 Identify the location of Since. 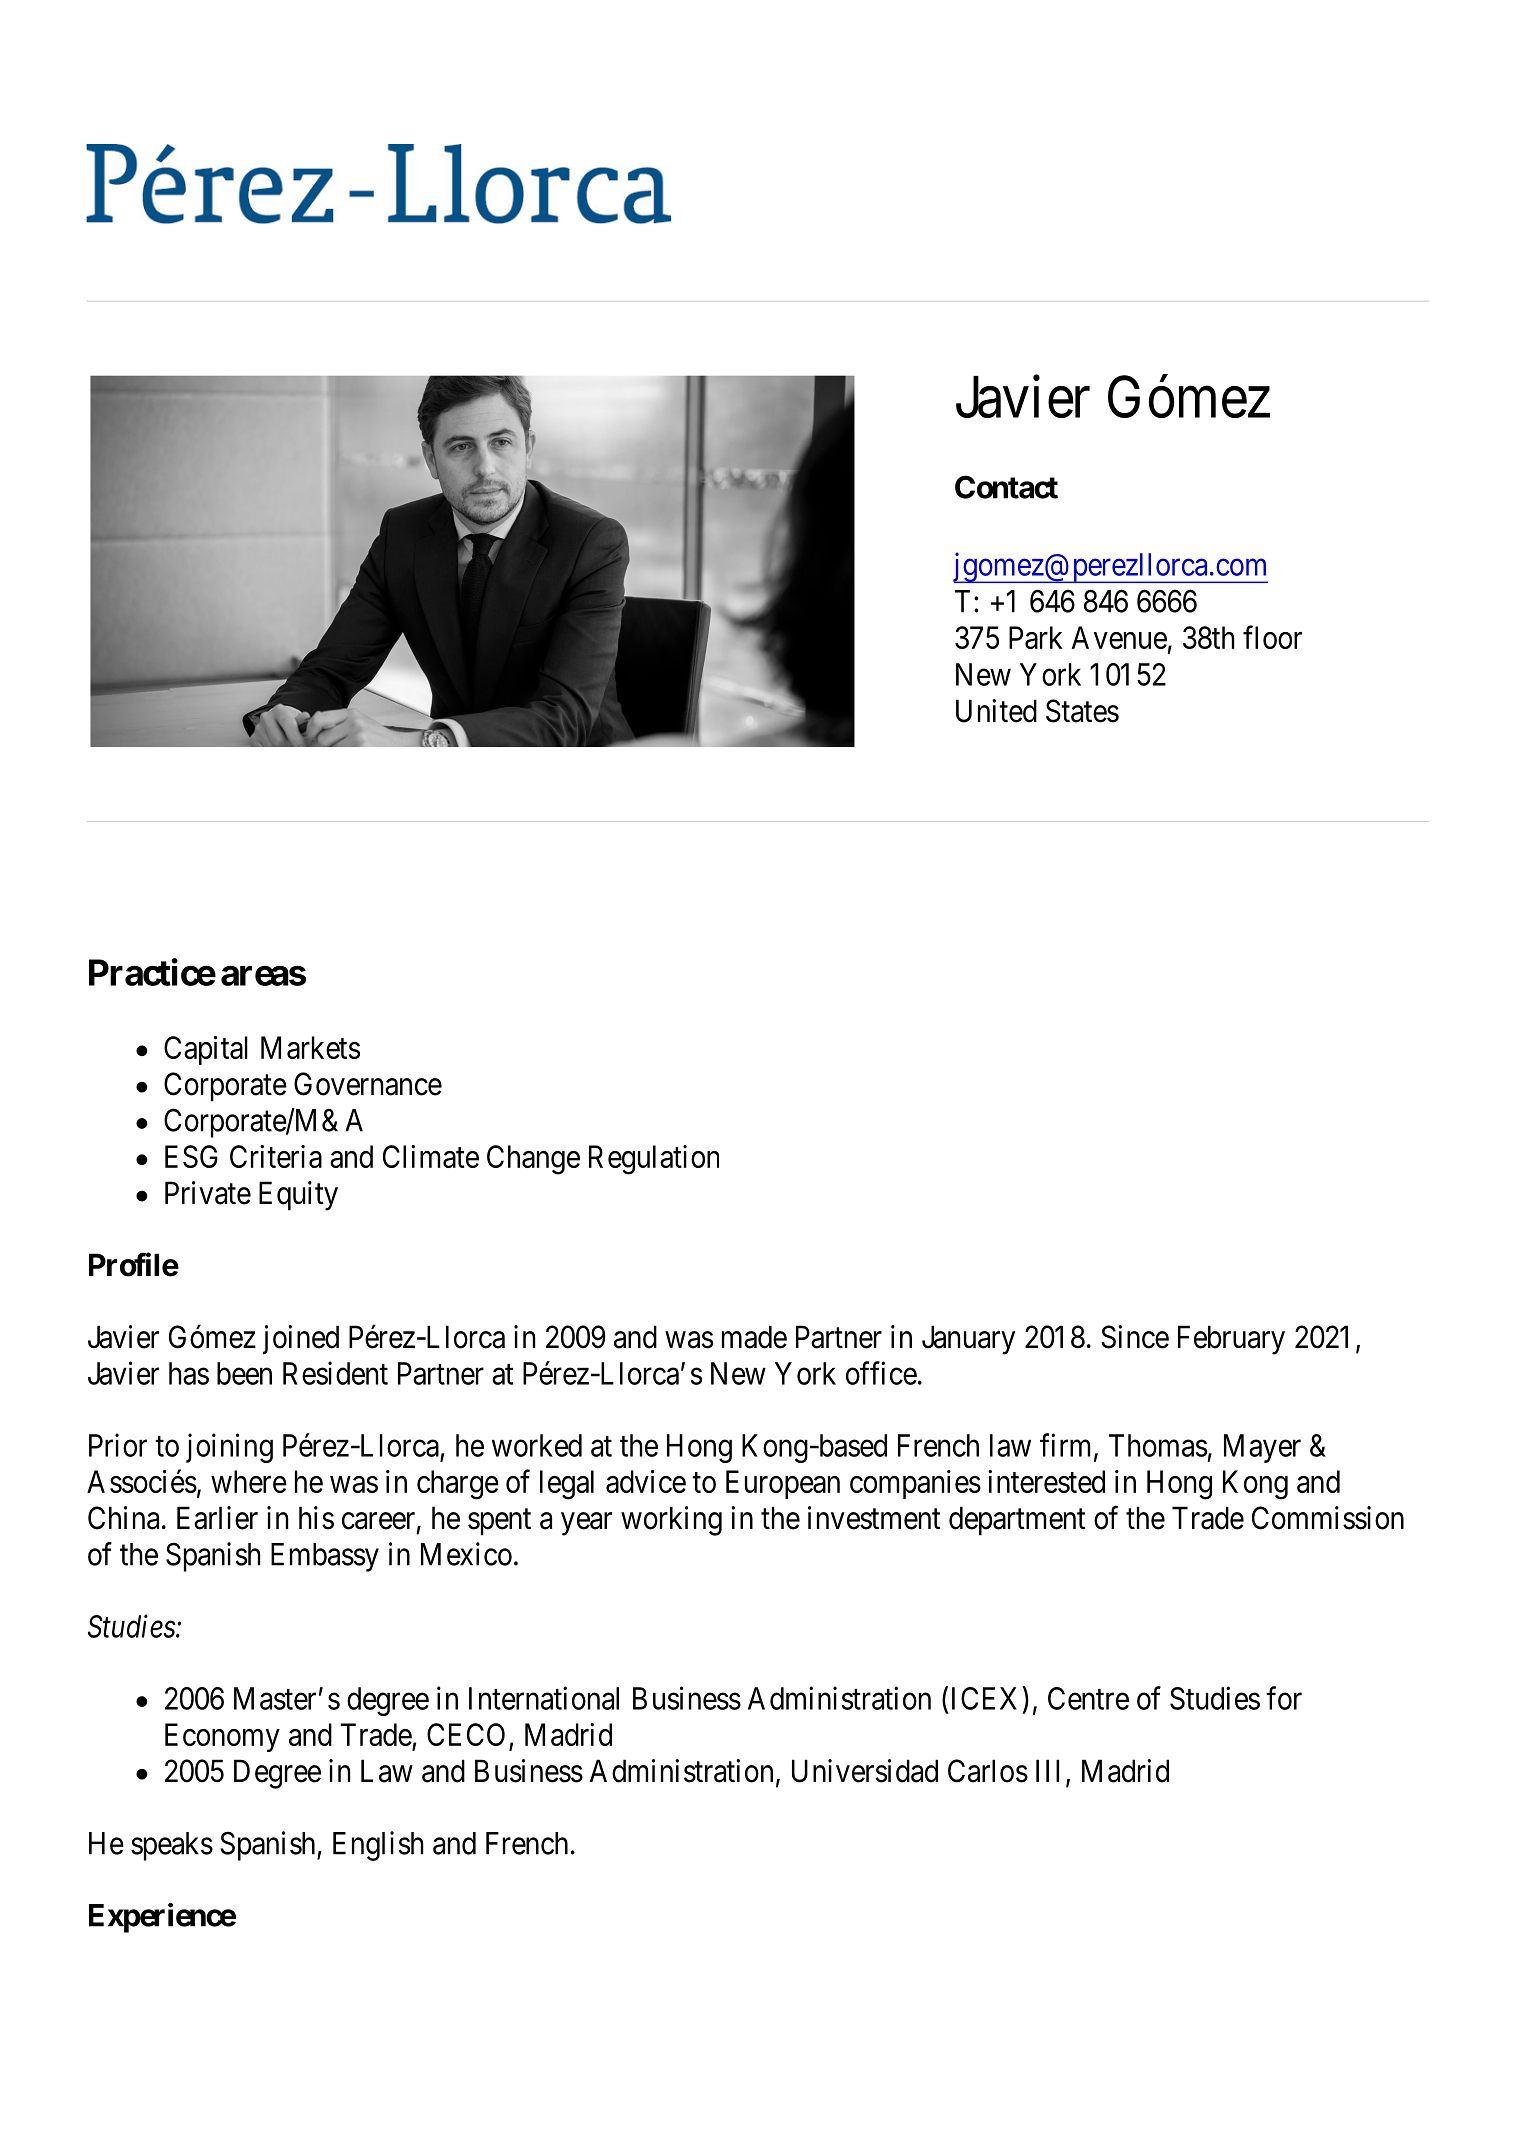
(1135, 1337).
